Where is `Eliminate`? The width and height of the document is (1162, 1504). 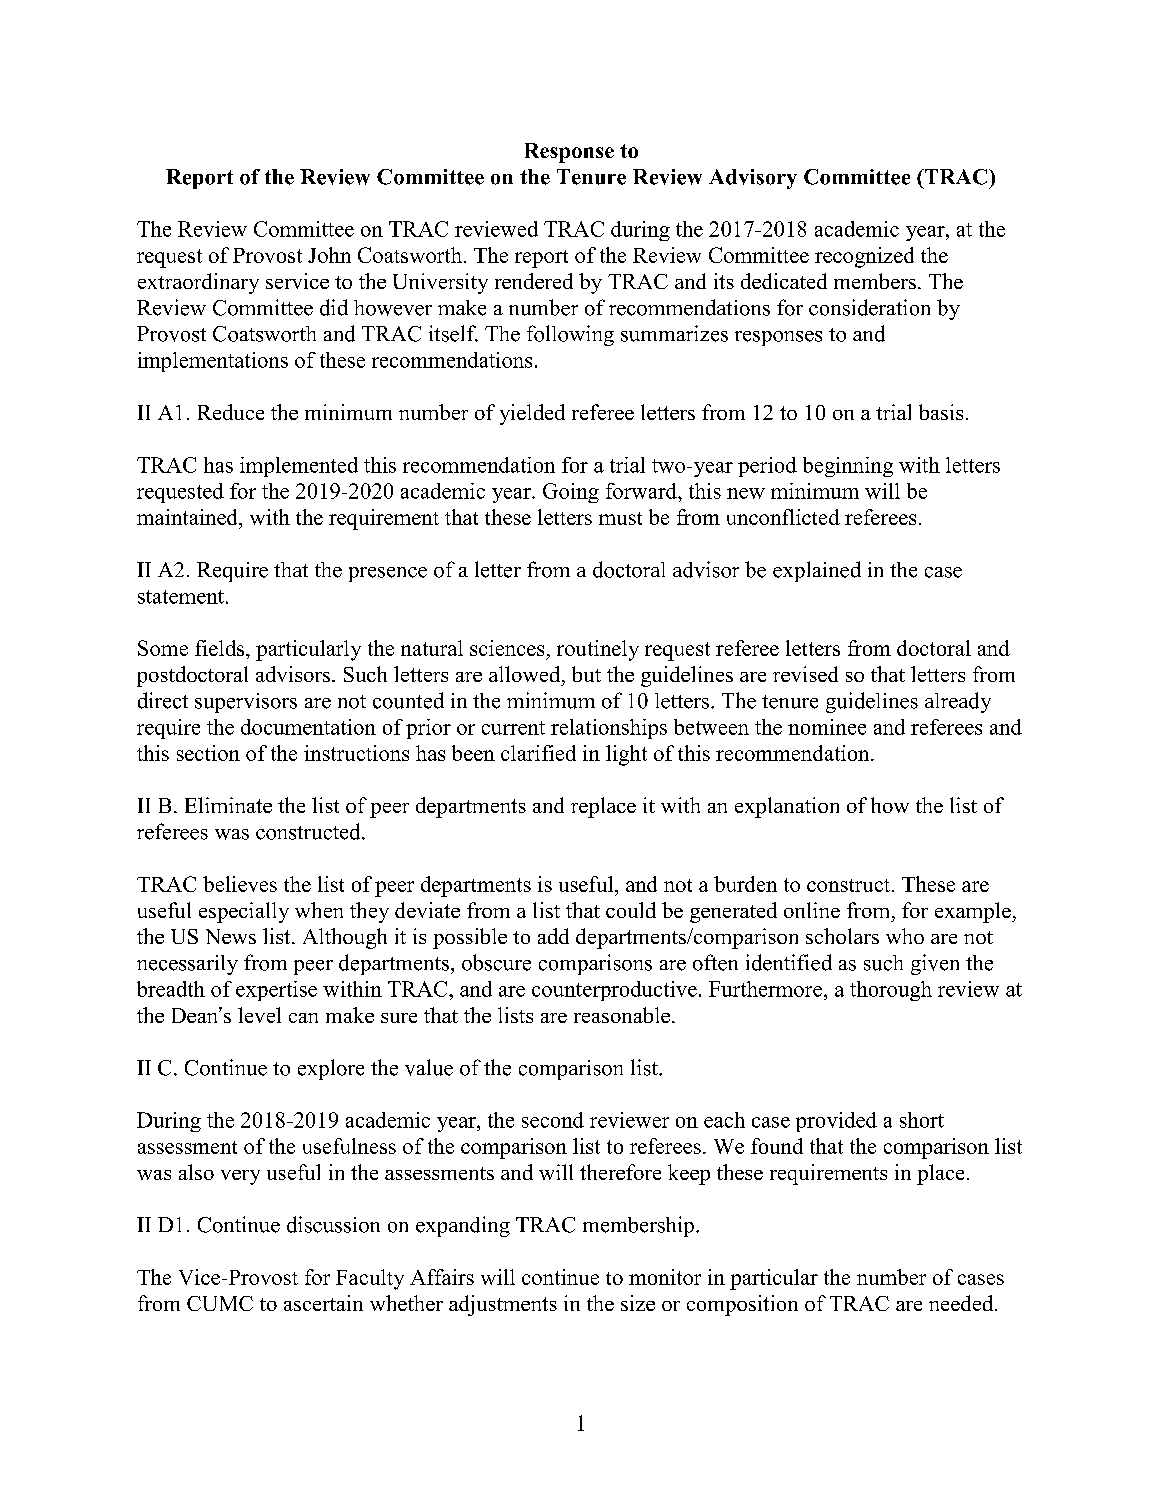 Eliminate is located at coordinates (228, 805).
